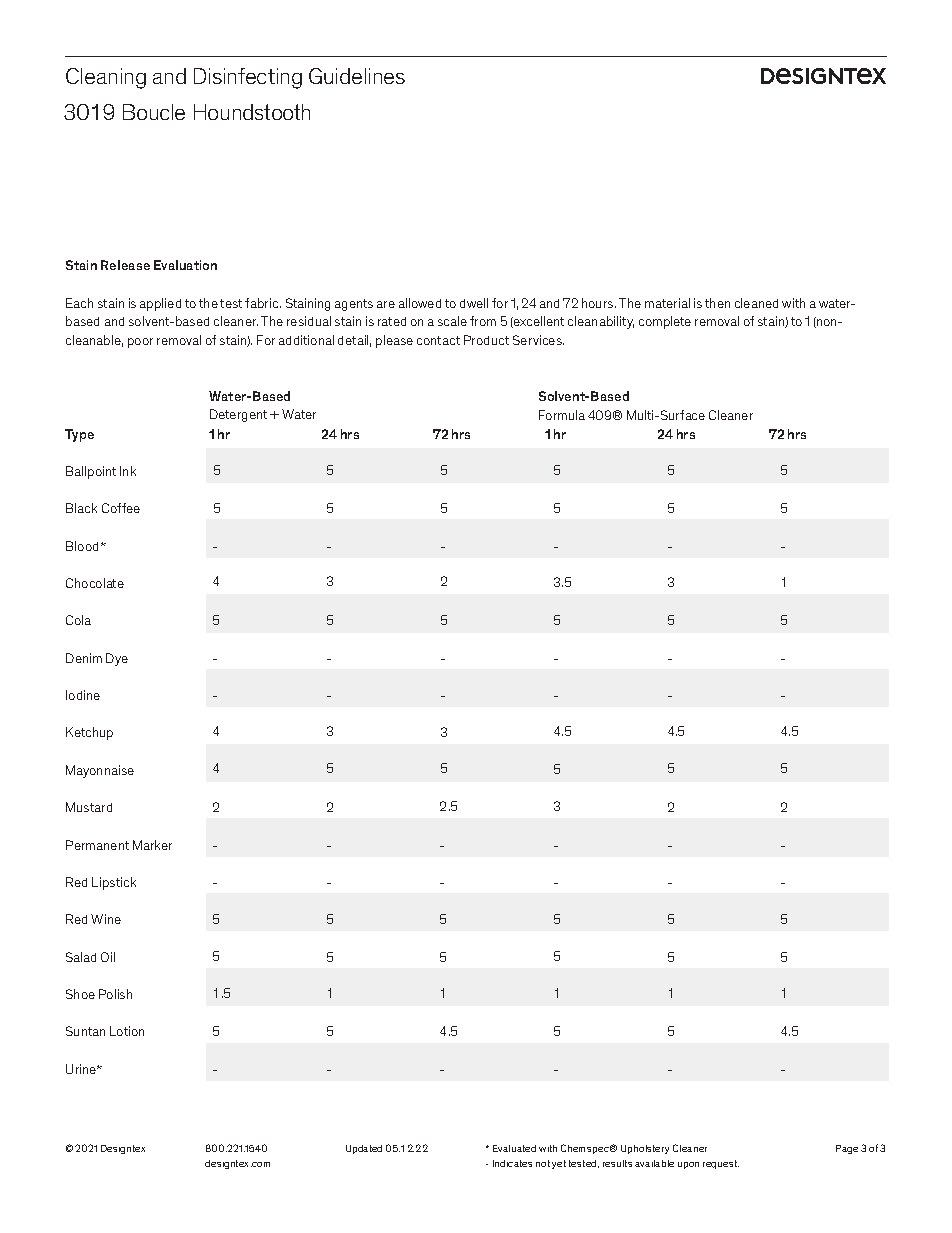 The height and width of the document is (1233, 952). Describe the element at coordinates (847, 1149) in the document. I see `Page` at that location.
